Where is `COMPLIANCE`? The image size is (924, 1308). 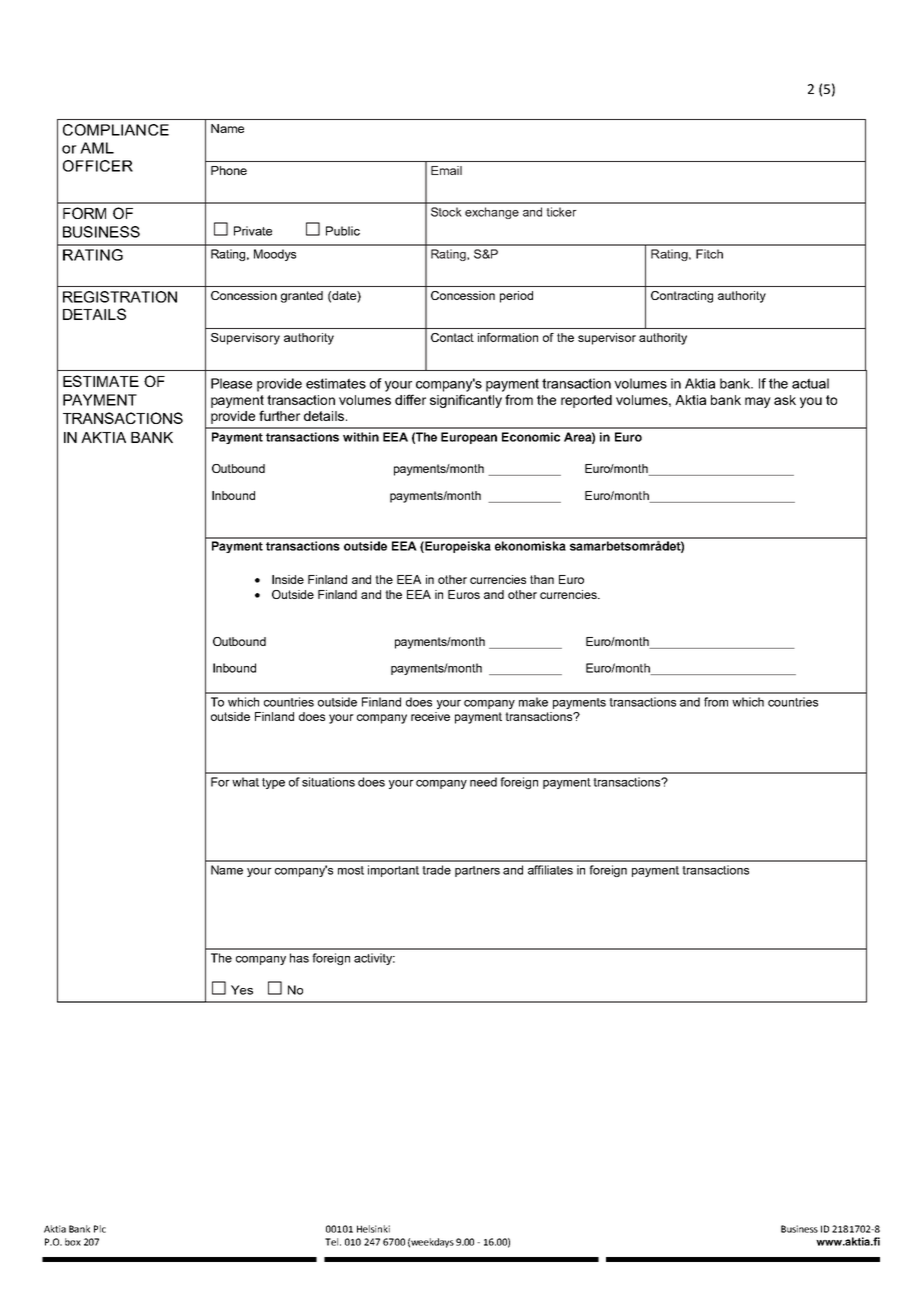 COMPLIANCE is located at coordinates (116, 130).
